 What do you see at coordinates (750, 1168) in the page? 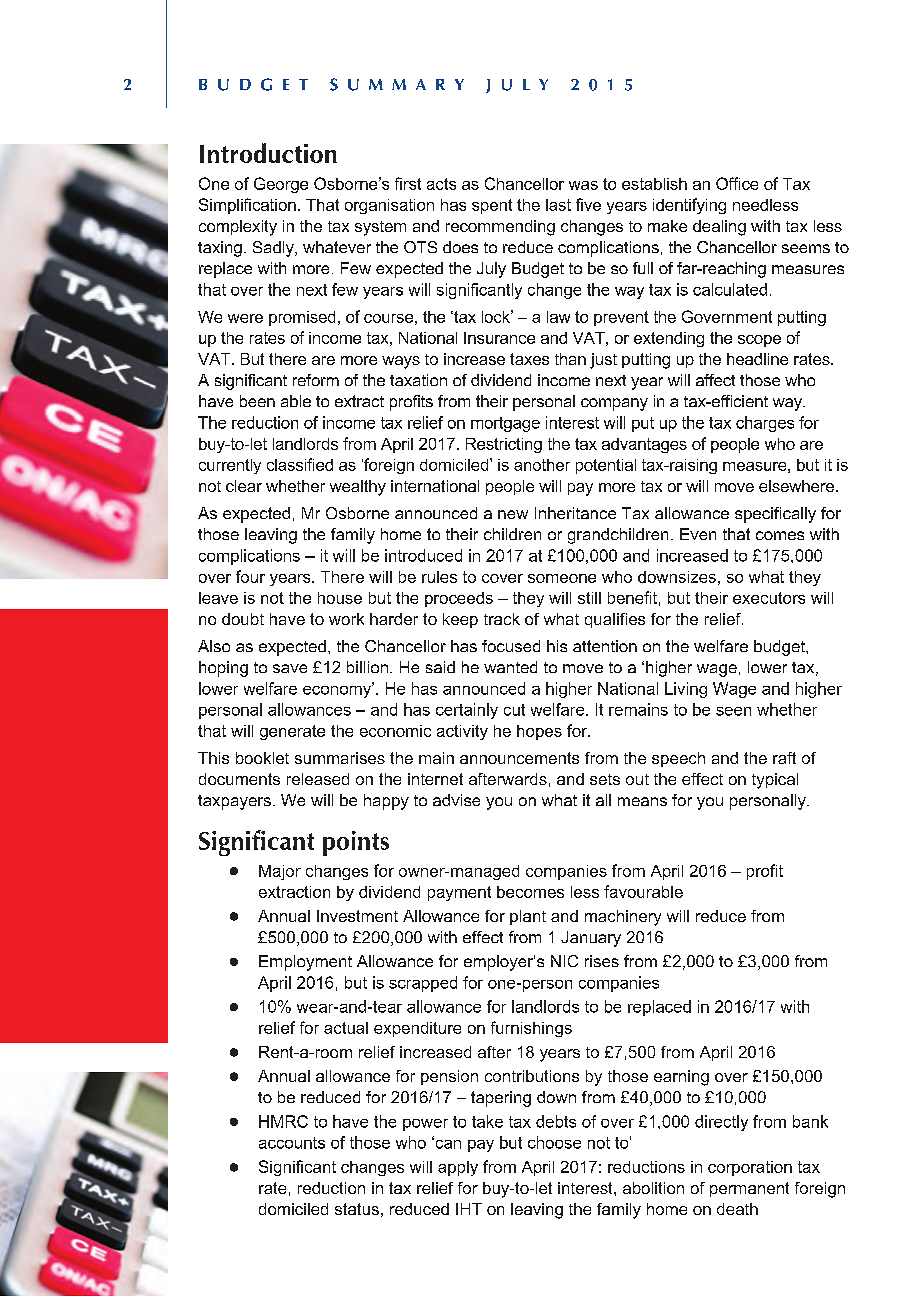
I see `corporation` at bounding box center [750, 1168].
